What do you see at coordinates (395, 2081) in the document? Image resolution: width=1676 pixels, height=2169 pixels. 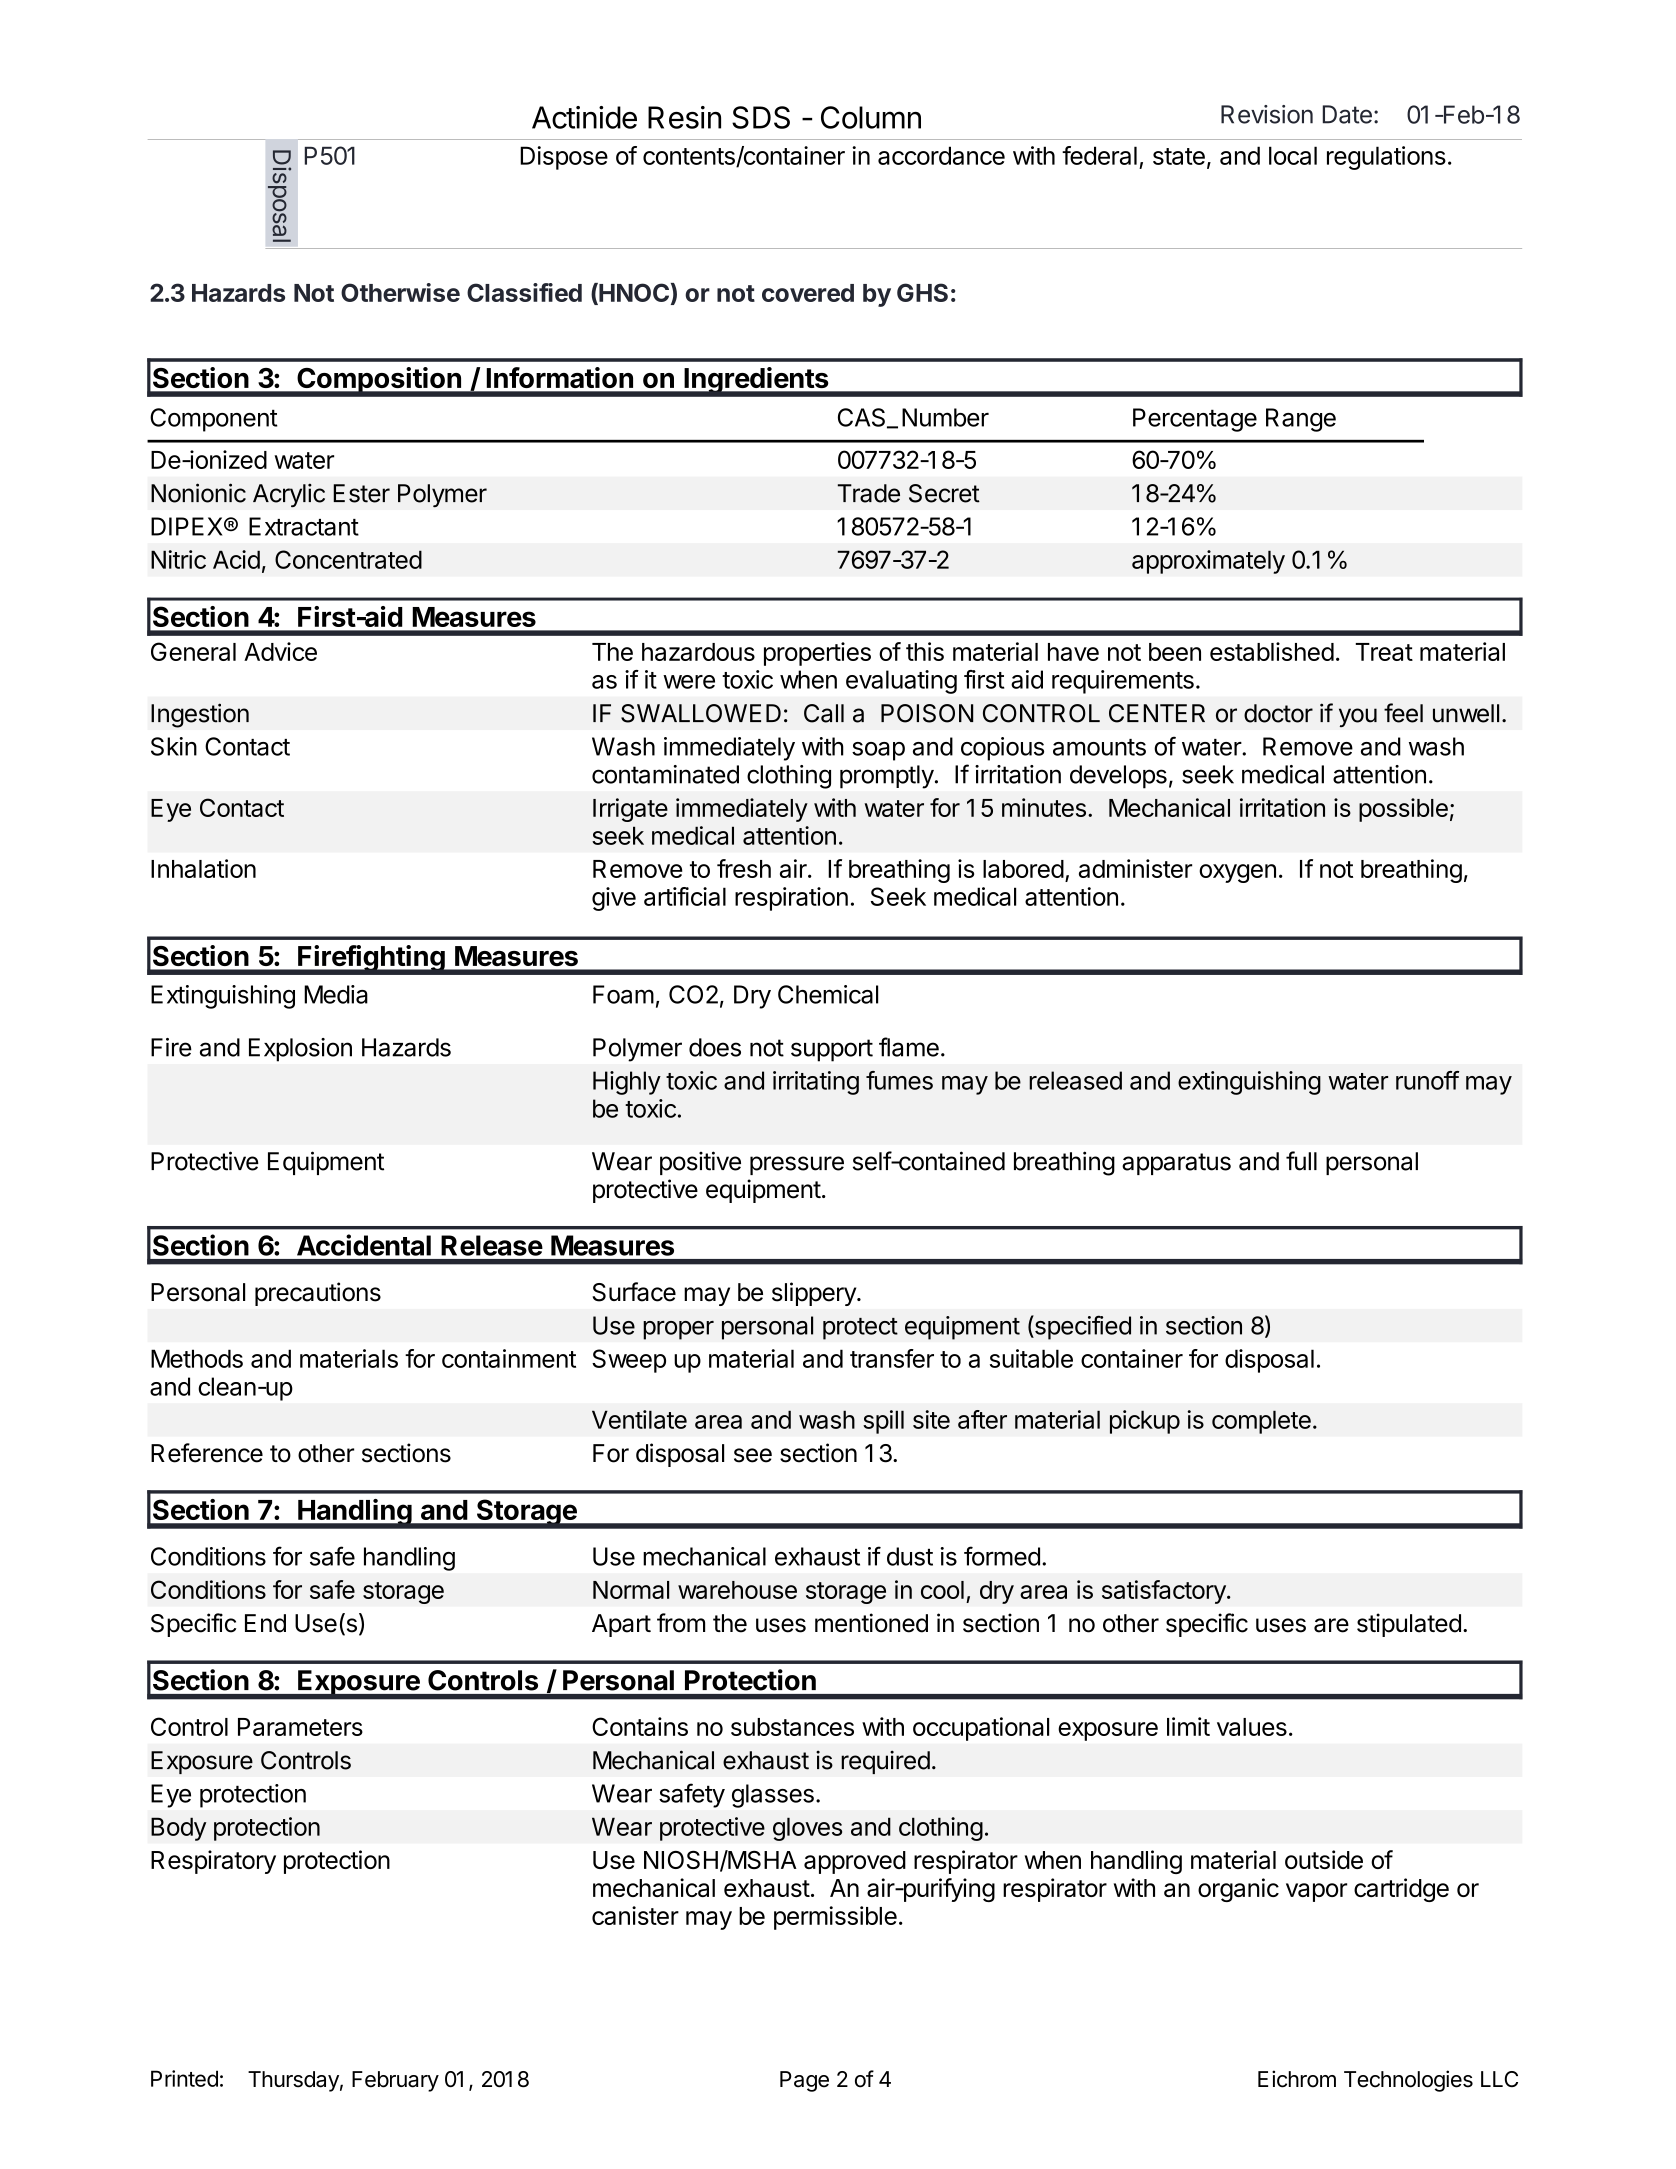 I see `February` at bounding box center [395, 2081].
